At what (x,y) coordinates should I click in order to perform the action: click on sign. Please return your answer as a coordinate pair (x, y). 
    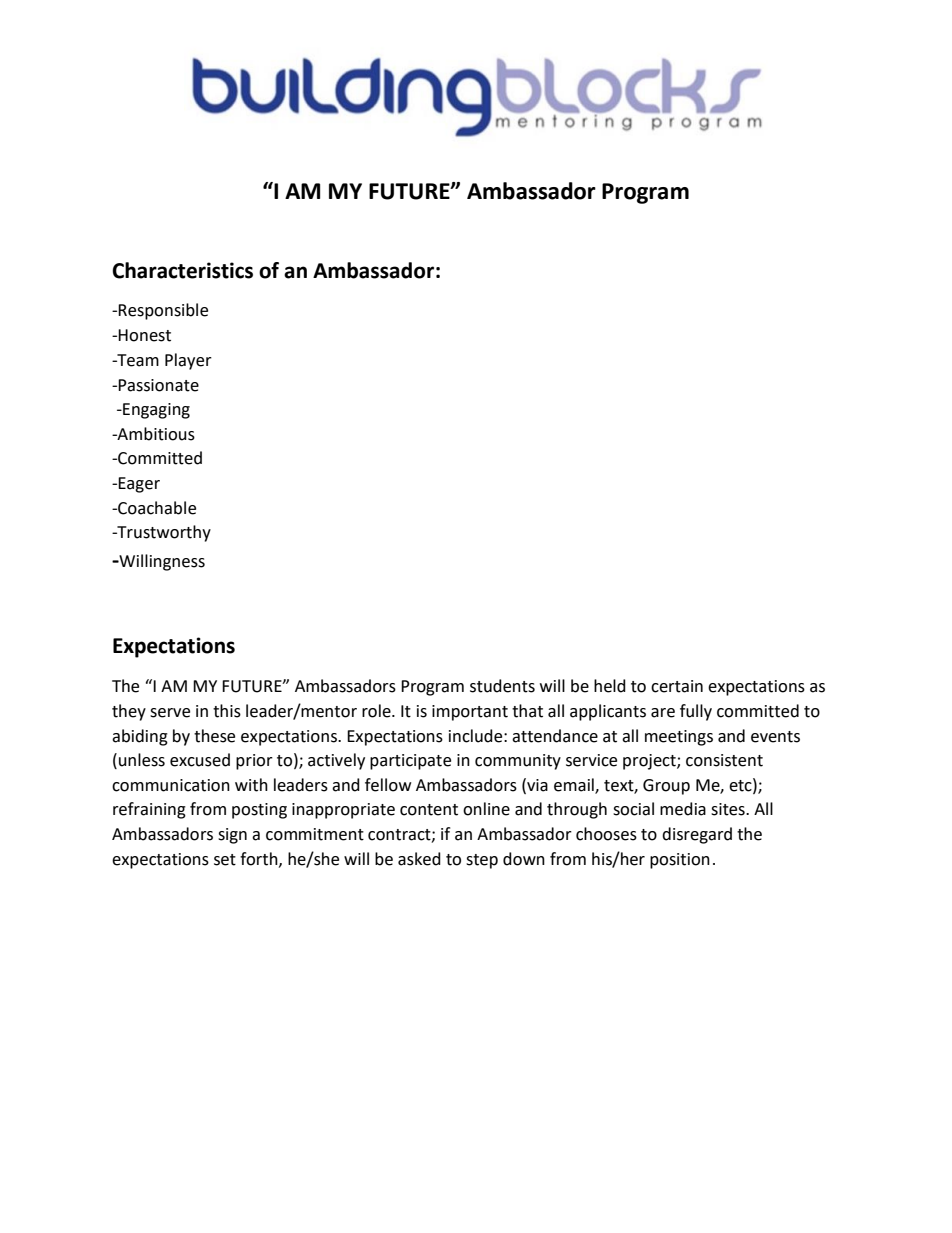
    Looking at the image, I should click on (232, 836).
